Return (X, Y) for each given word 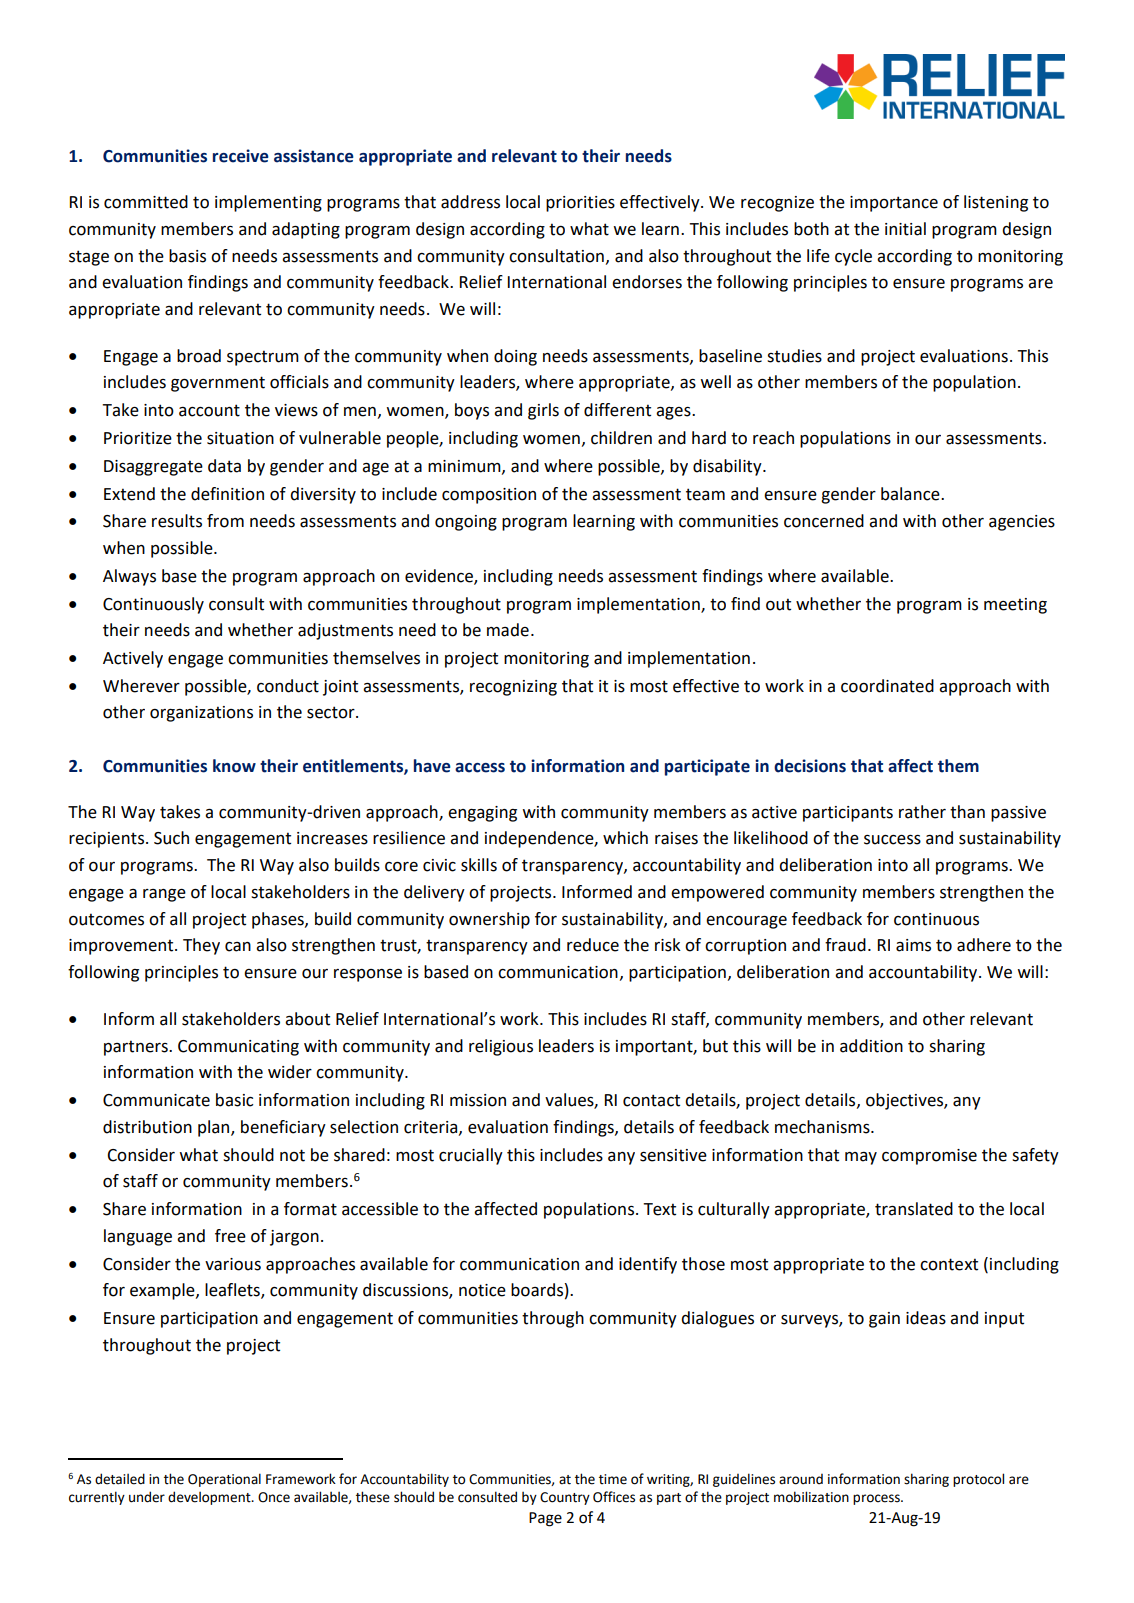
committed (146, 202)
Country (565, 1498)
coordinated (887, 686)
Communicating (238, 1048)
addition (871, 1046)
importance (894, 204)
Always (129, 577)
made (508, 630)
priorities (580, 204)
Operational (224, 1480)
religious (501, 1047)
